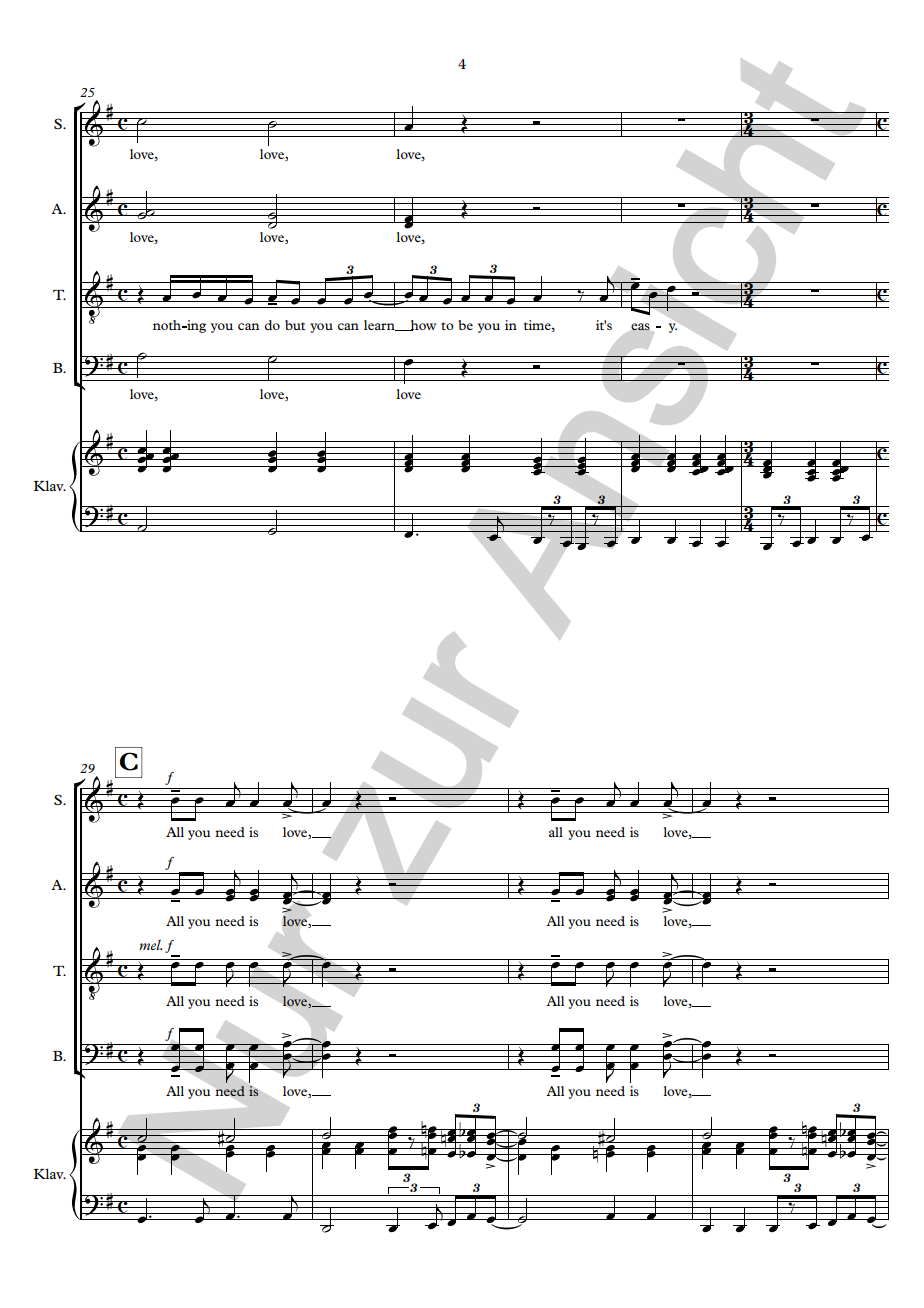 The width and height of the screenshot is (924, 1308). What do you see at coordinates (380, 325) in the screenshot?
I see `learn` at bounding box center [380, 325].
